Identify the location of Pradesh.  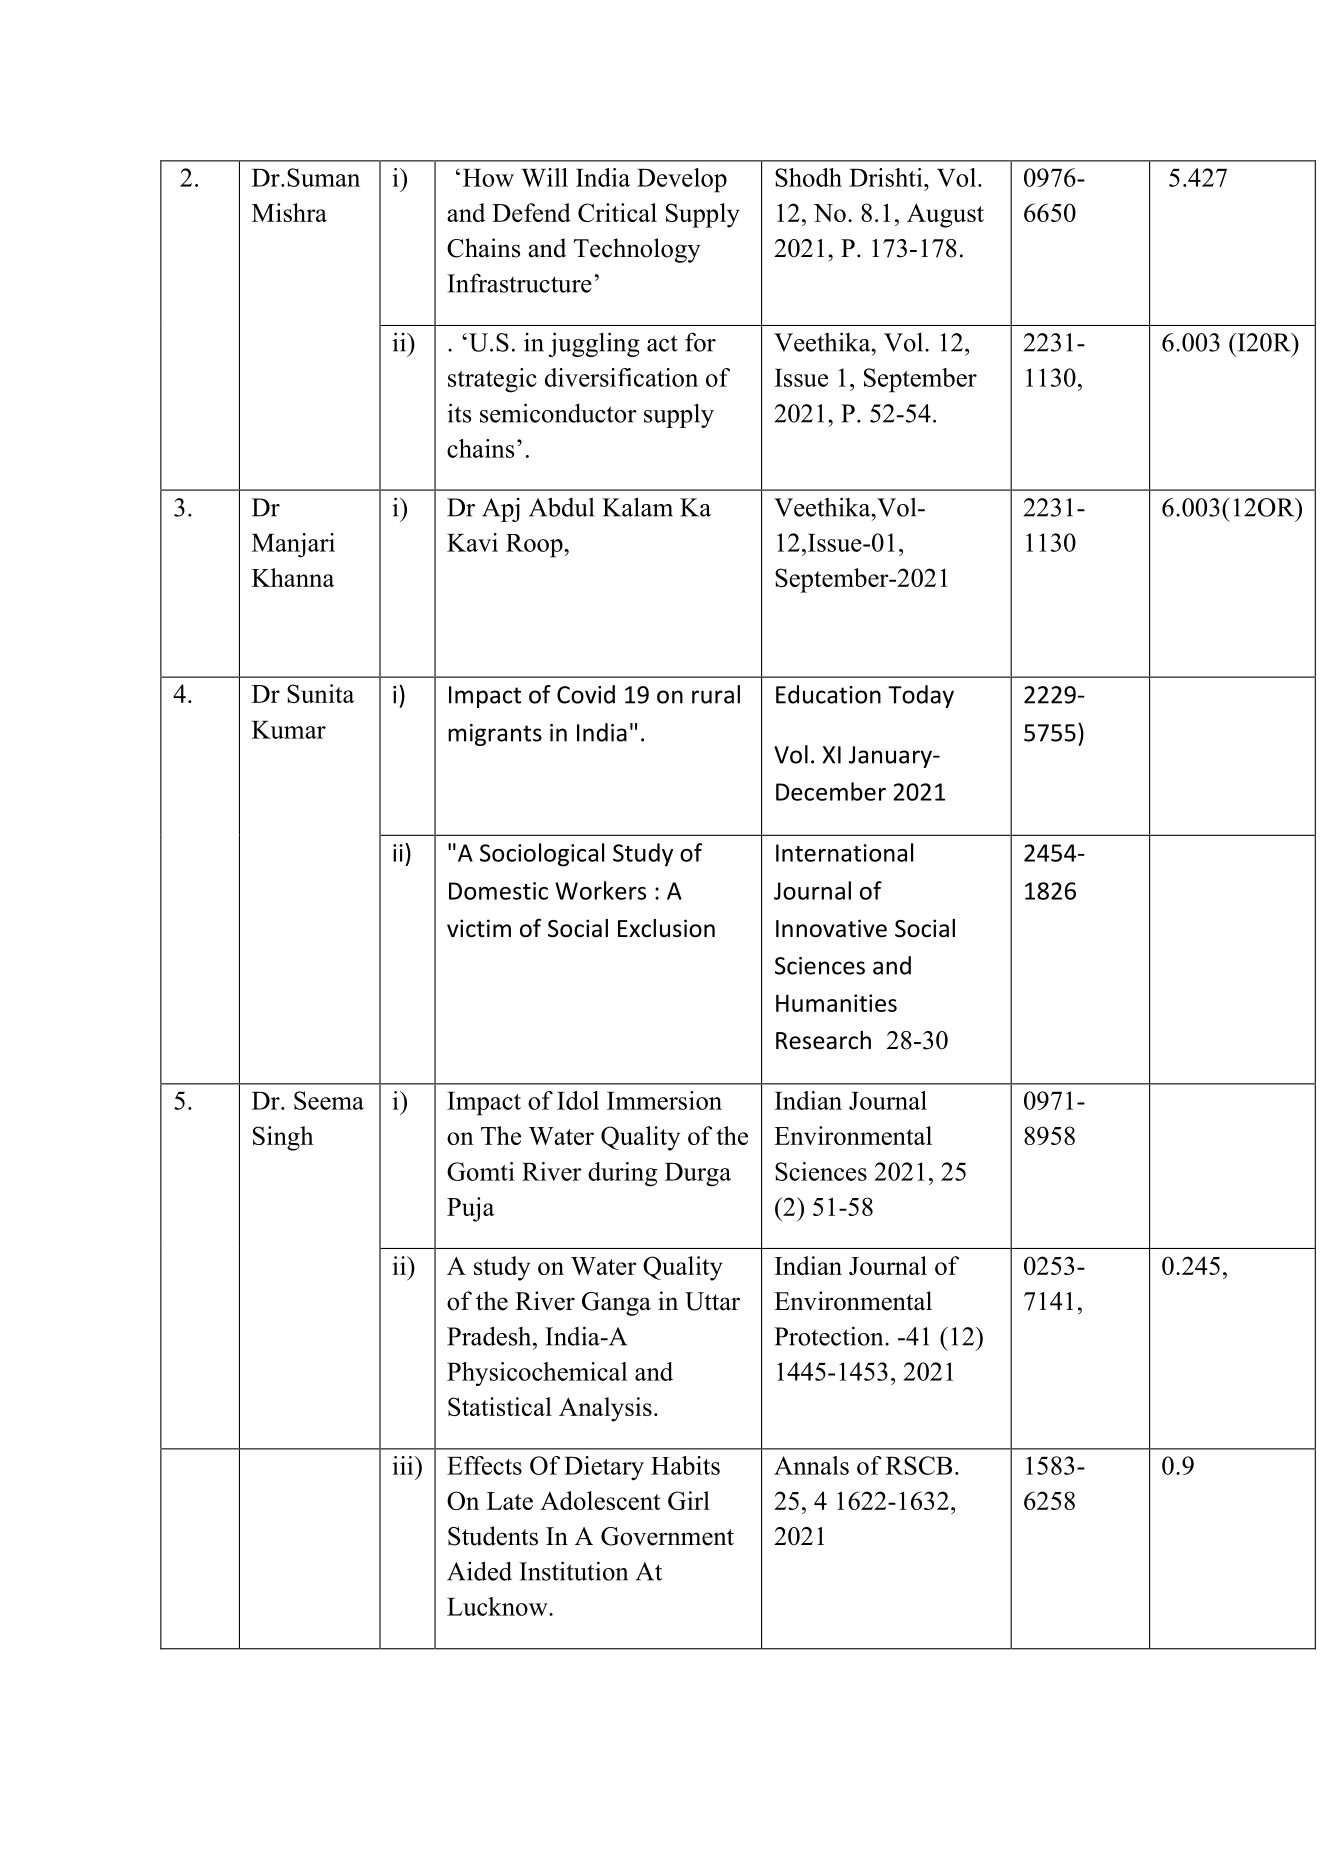
(490, 1336).
